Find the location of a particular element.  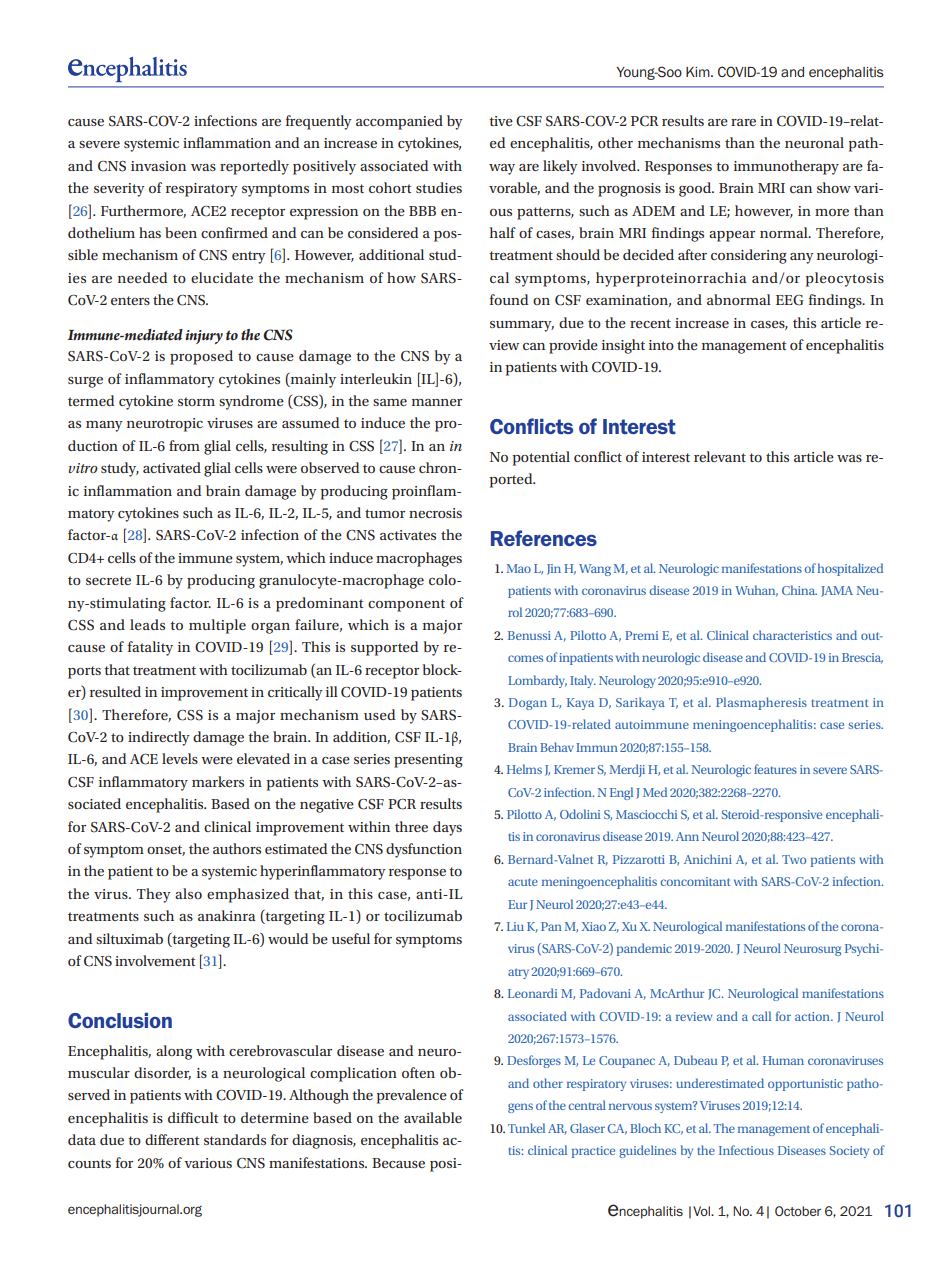

different is located at coordinates (172, 1139).
